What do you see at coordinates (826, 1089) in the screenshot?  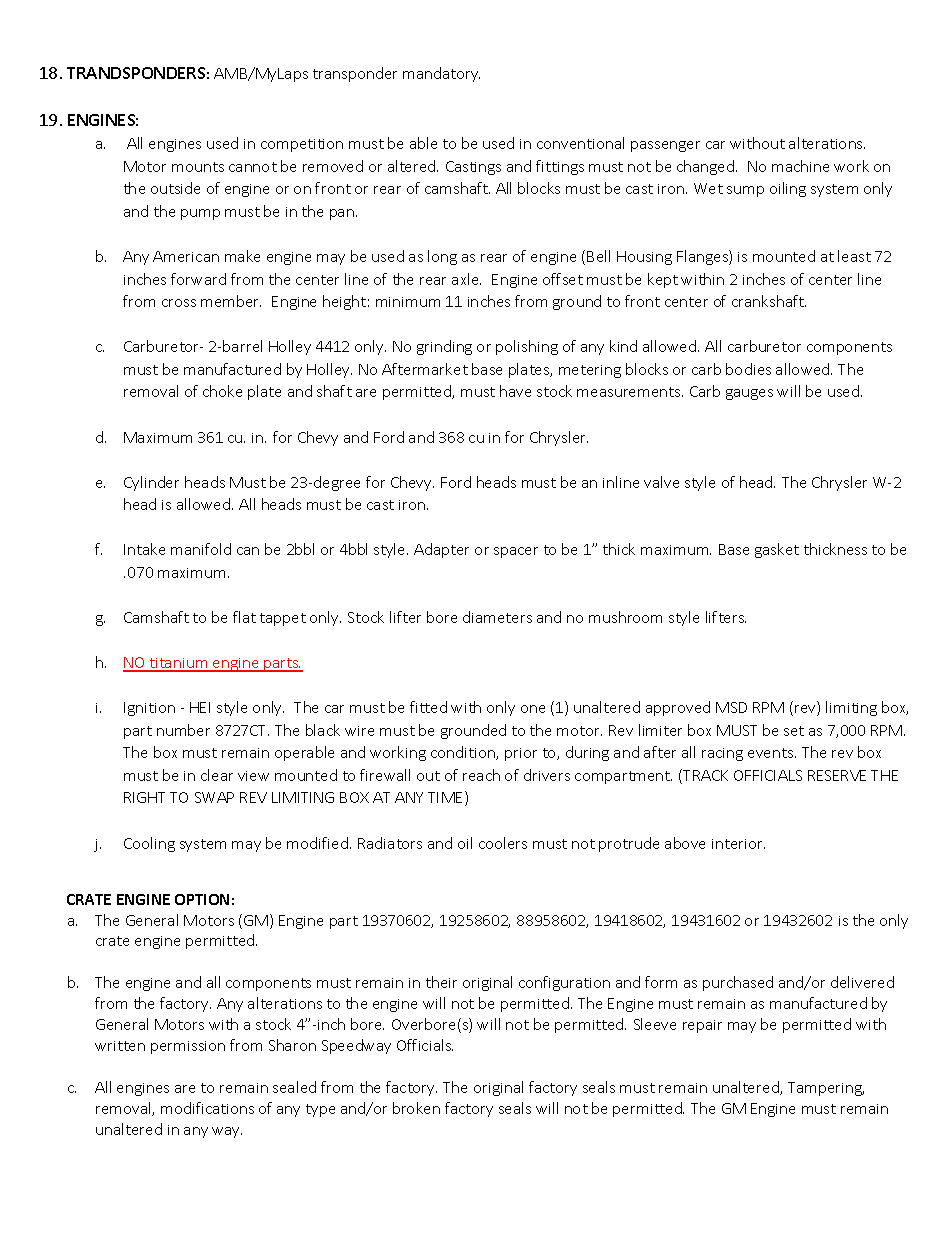 I see `Tampering` at bounding box center [826, 1089].
